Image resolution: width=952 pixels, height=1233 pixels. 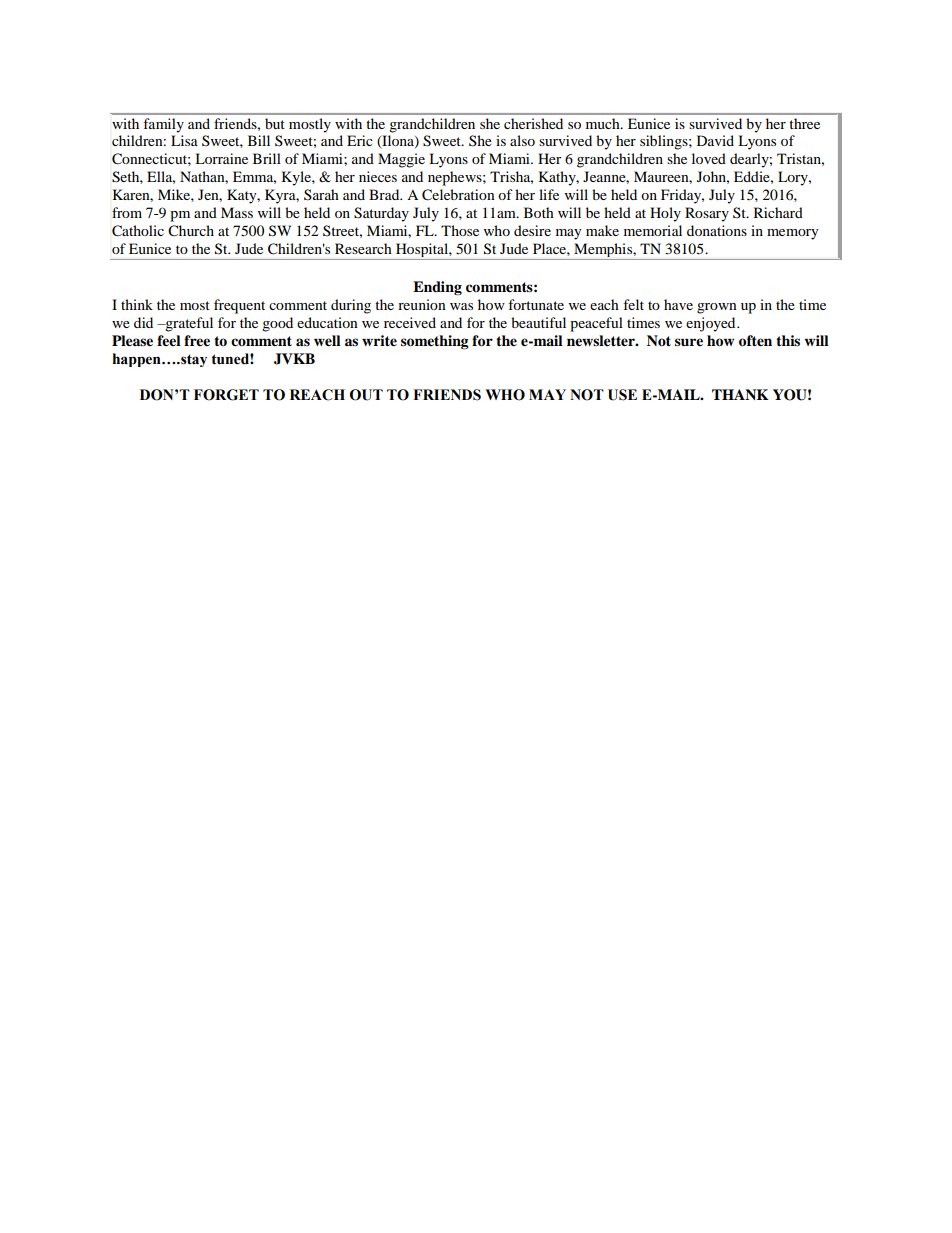 What do you see at coordinates (191, 231) in the screenshot?
I see `Church` at bounding box center [191, 231].
